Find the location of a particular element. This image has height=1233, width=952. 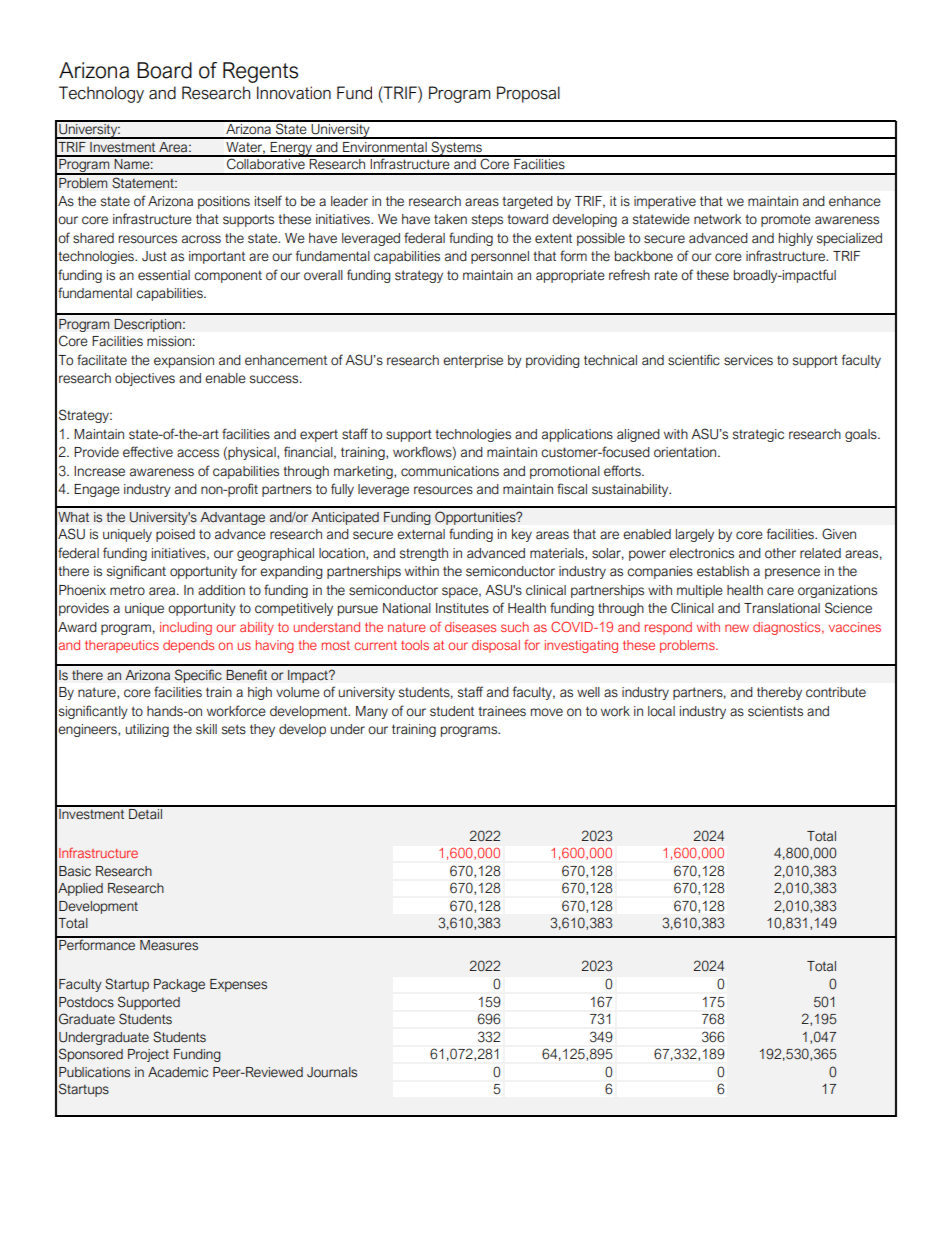

Board is located at coordinates (164, 70).
